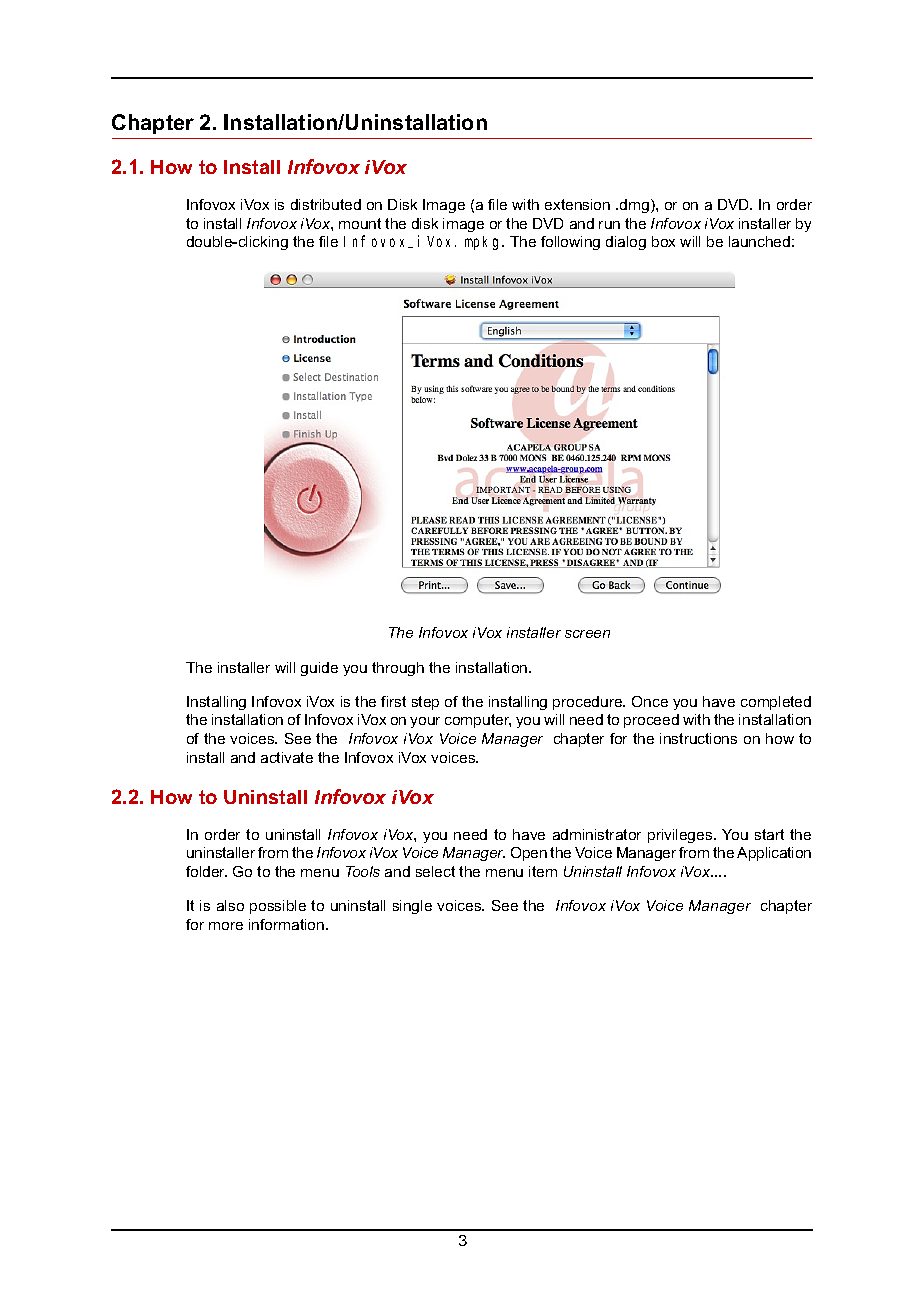 This page has height=1308, width=924. I want to click on guide, so click(319, 669).
